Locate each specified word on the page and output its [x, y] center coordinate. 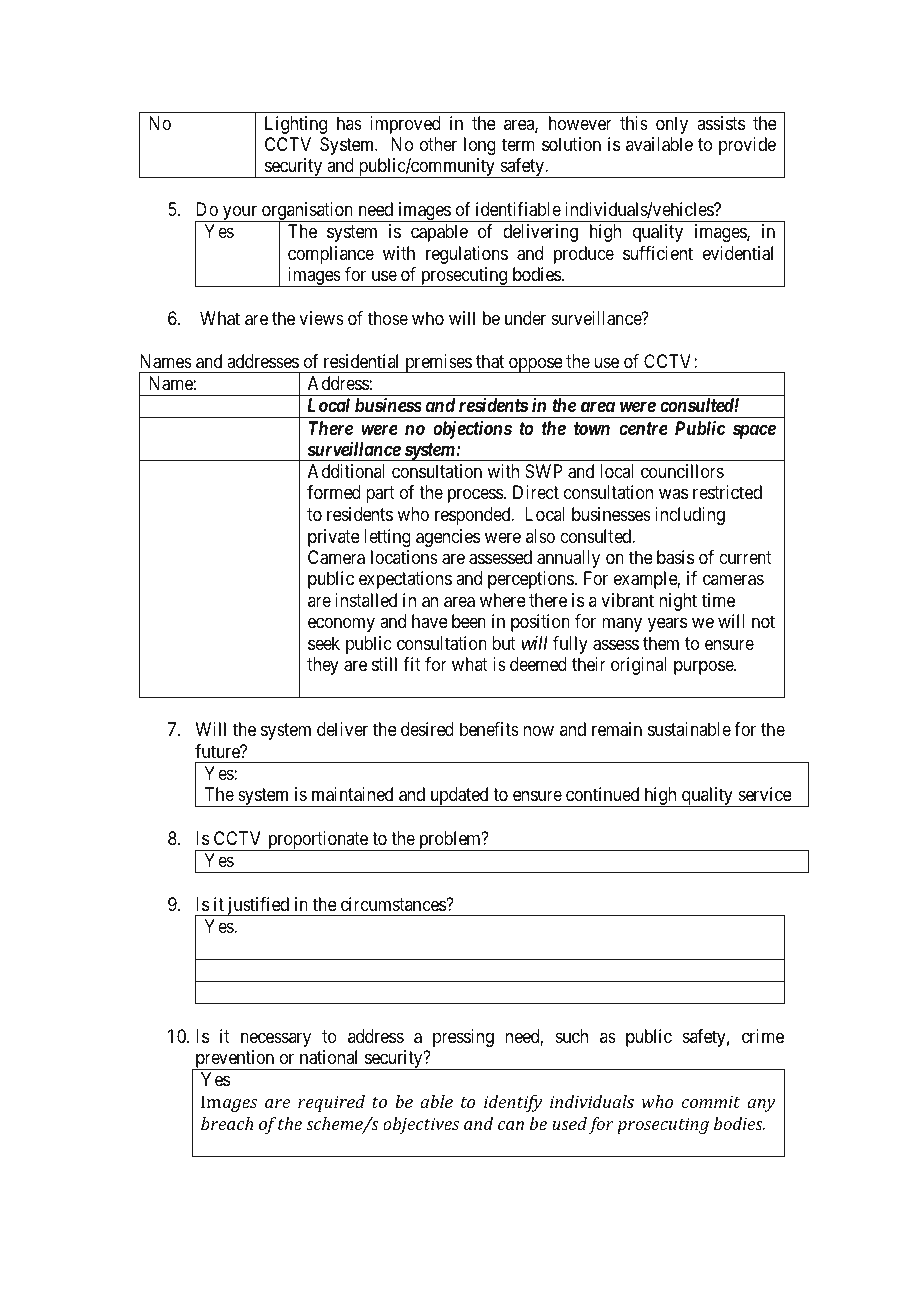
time [718, 600]
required [331, 1103]
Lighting [296, 125]
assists [721, 123]
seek [324, 643]
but [504, 643]
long [480, 146]
